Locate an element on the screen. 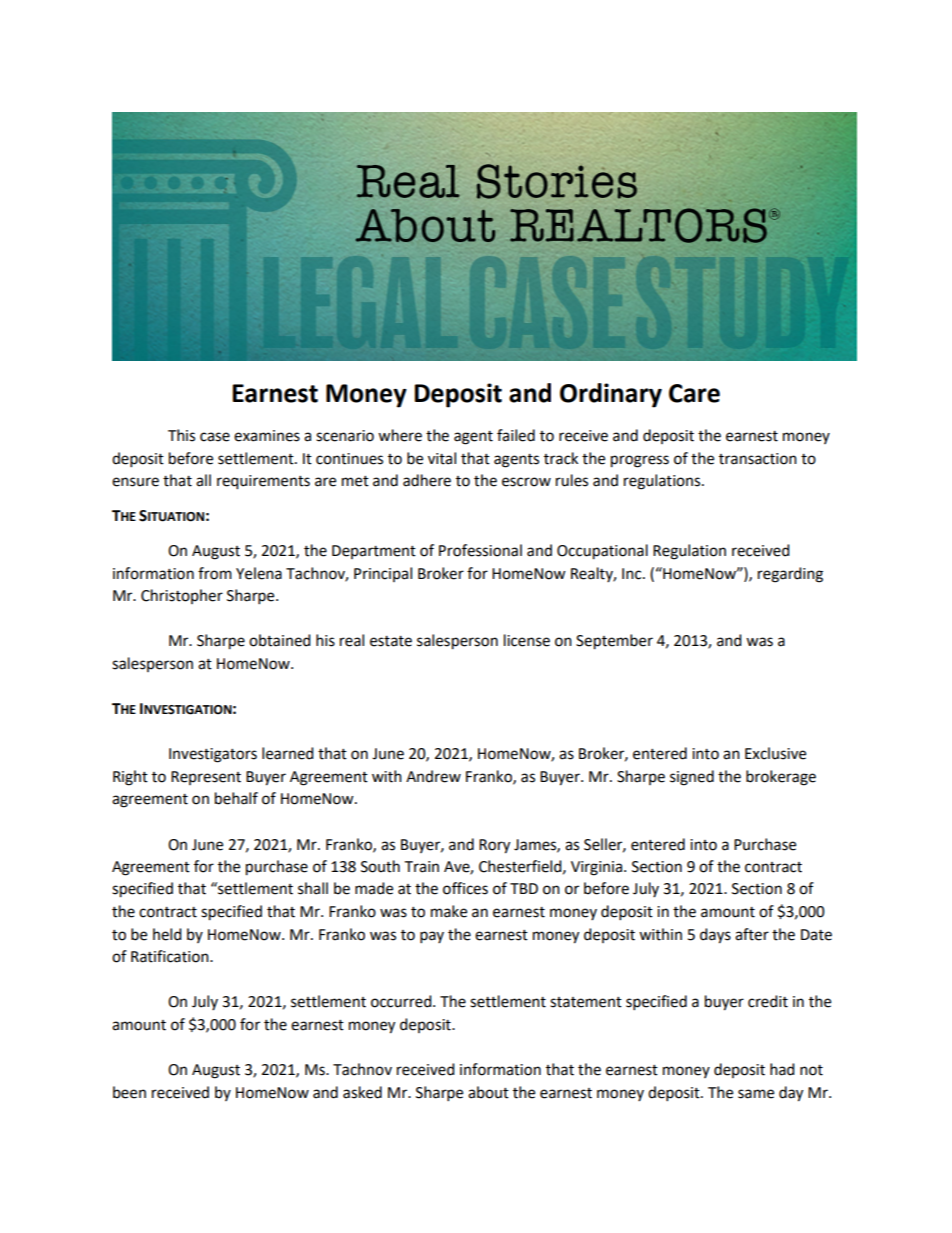 The image size is (952, 1233). Investigators is located at coordinates (213, 755).
